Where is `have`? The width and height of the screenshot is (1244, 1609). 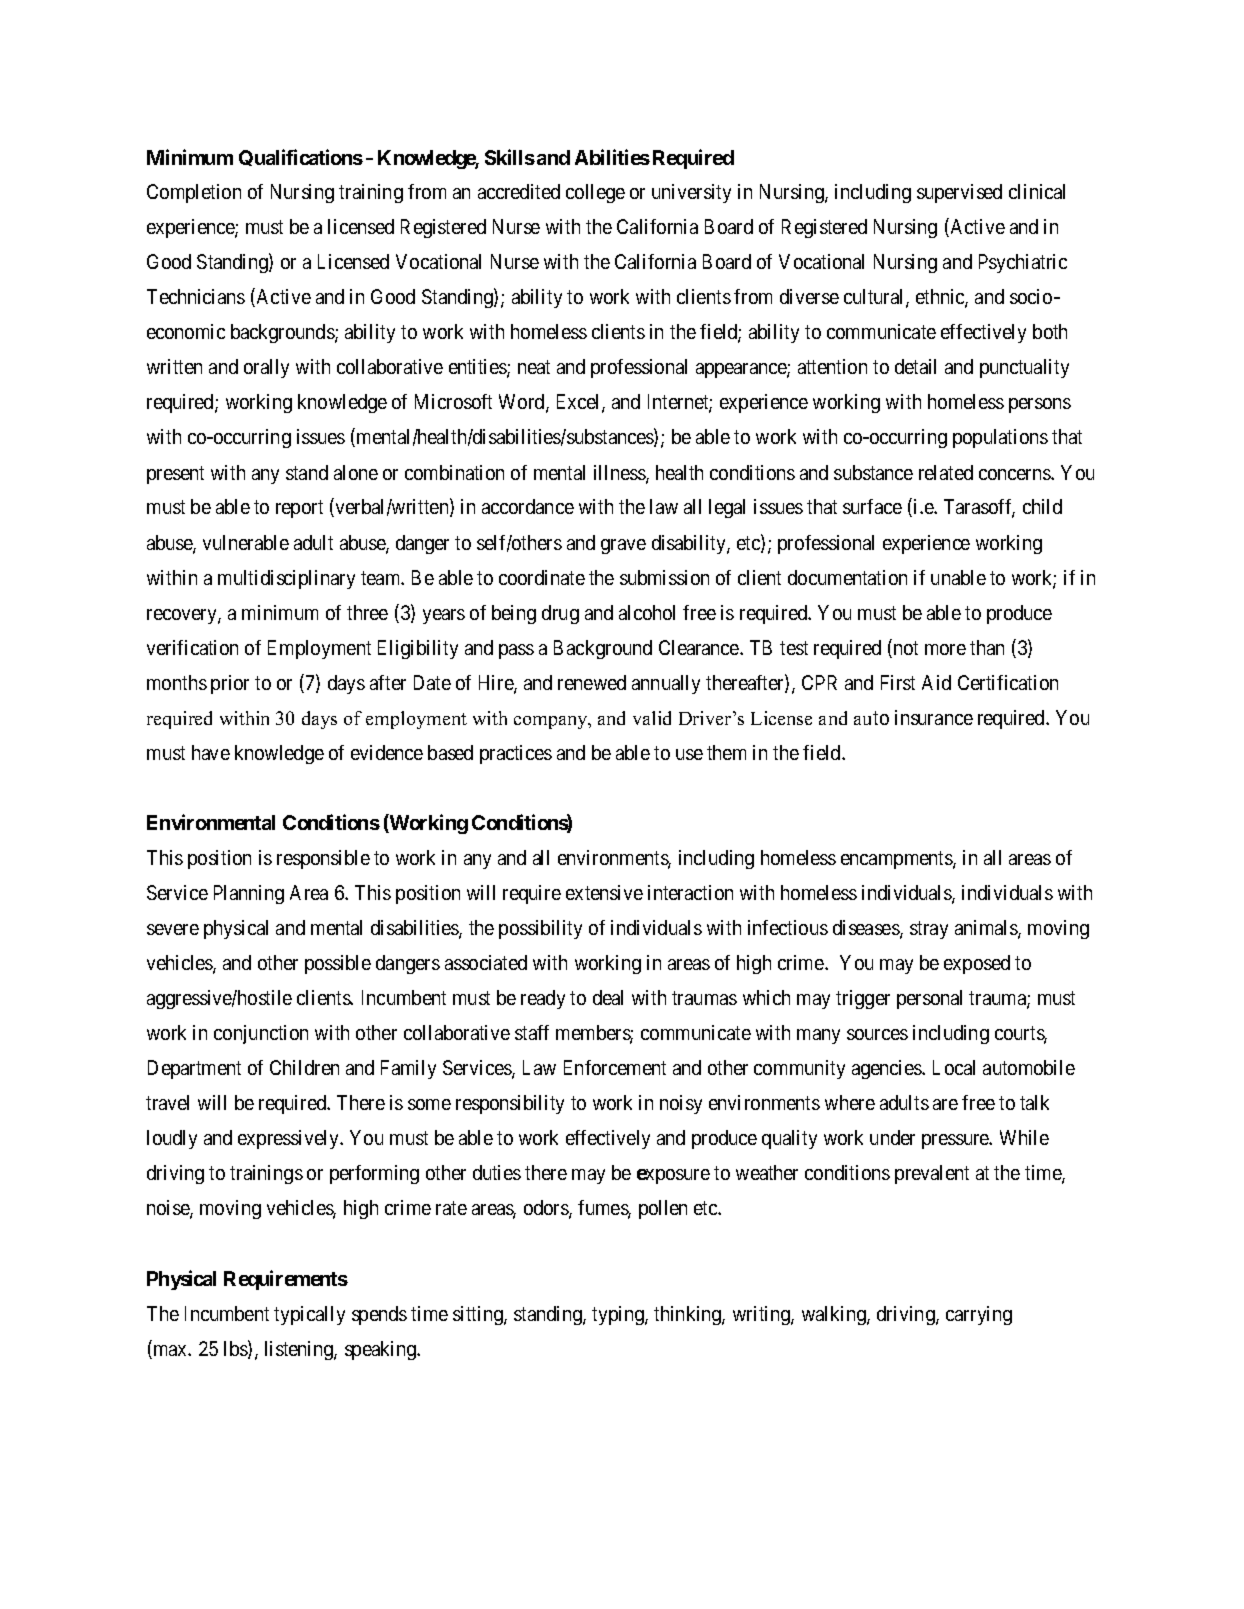
have is located at coordinates (211, 752).
